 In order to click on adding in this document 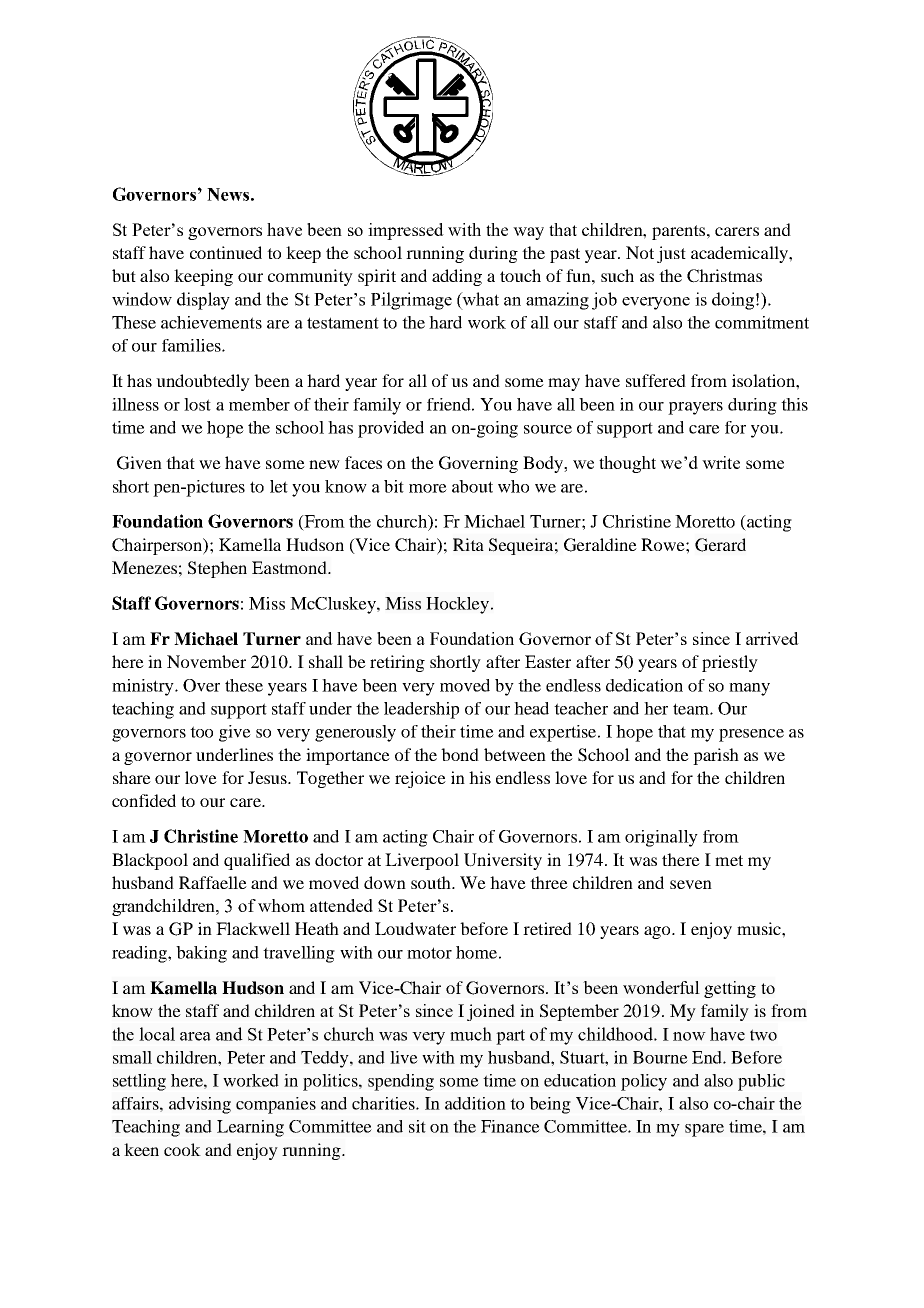, I will do `click(457, 277)`.
